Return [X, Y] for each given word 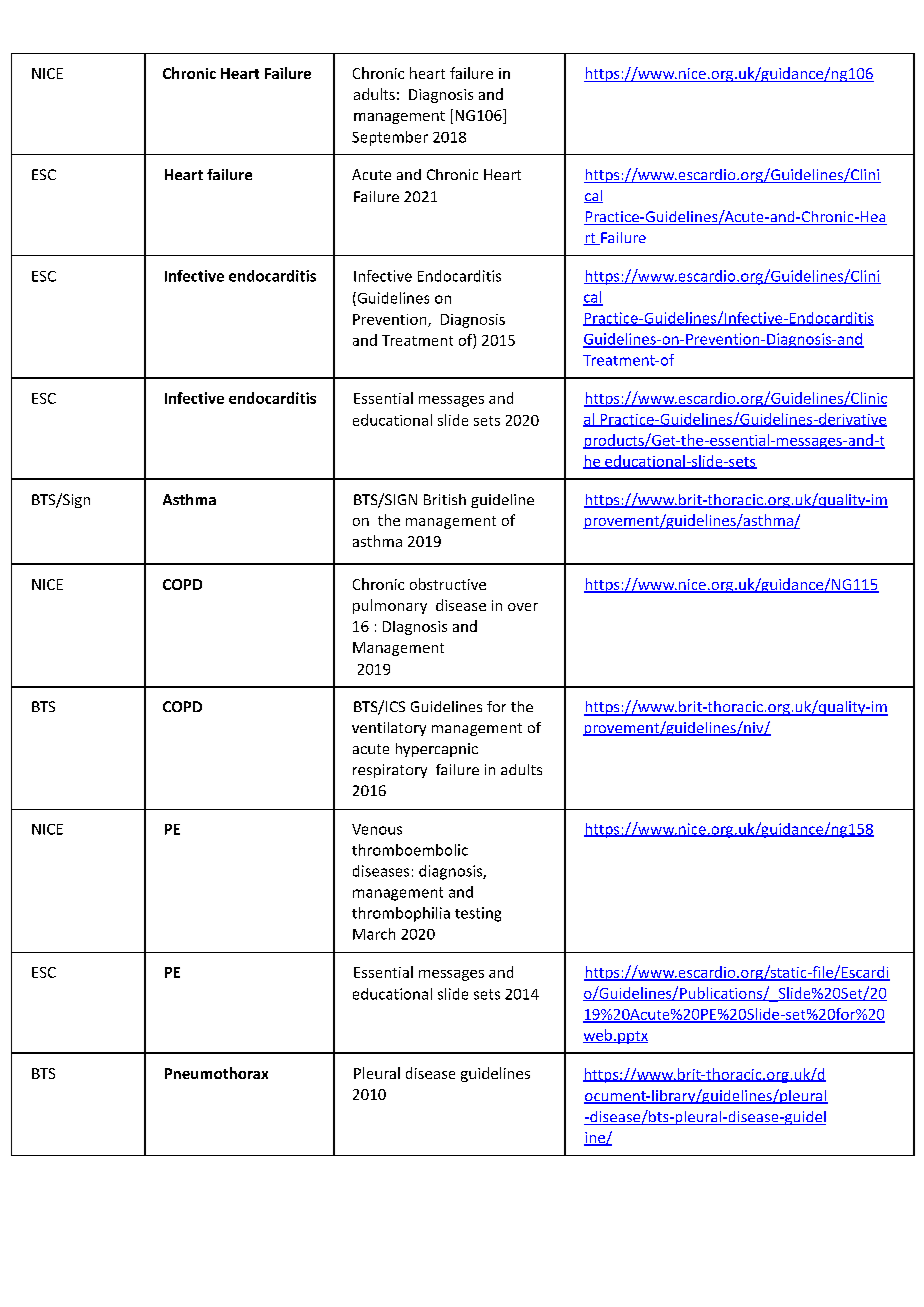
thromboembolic [410, 850]
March [374, 934]
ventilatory [389, 729]
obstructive [448, 584]
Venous [377, 829]
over [523, 607]
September [390, 138]
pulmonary [390, 606]
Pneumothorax [216, 1073]
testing [478, 914]
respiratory [390, 771]
